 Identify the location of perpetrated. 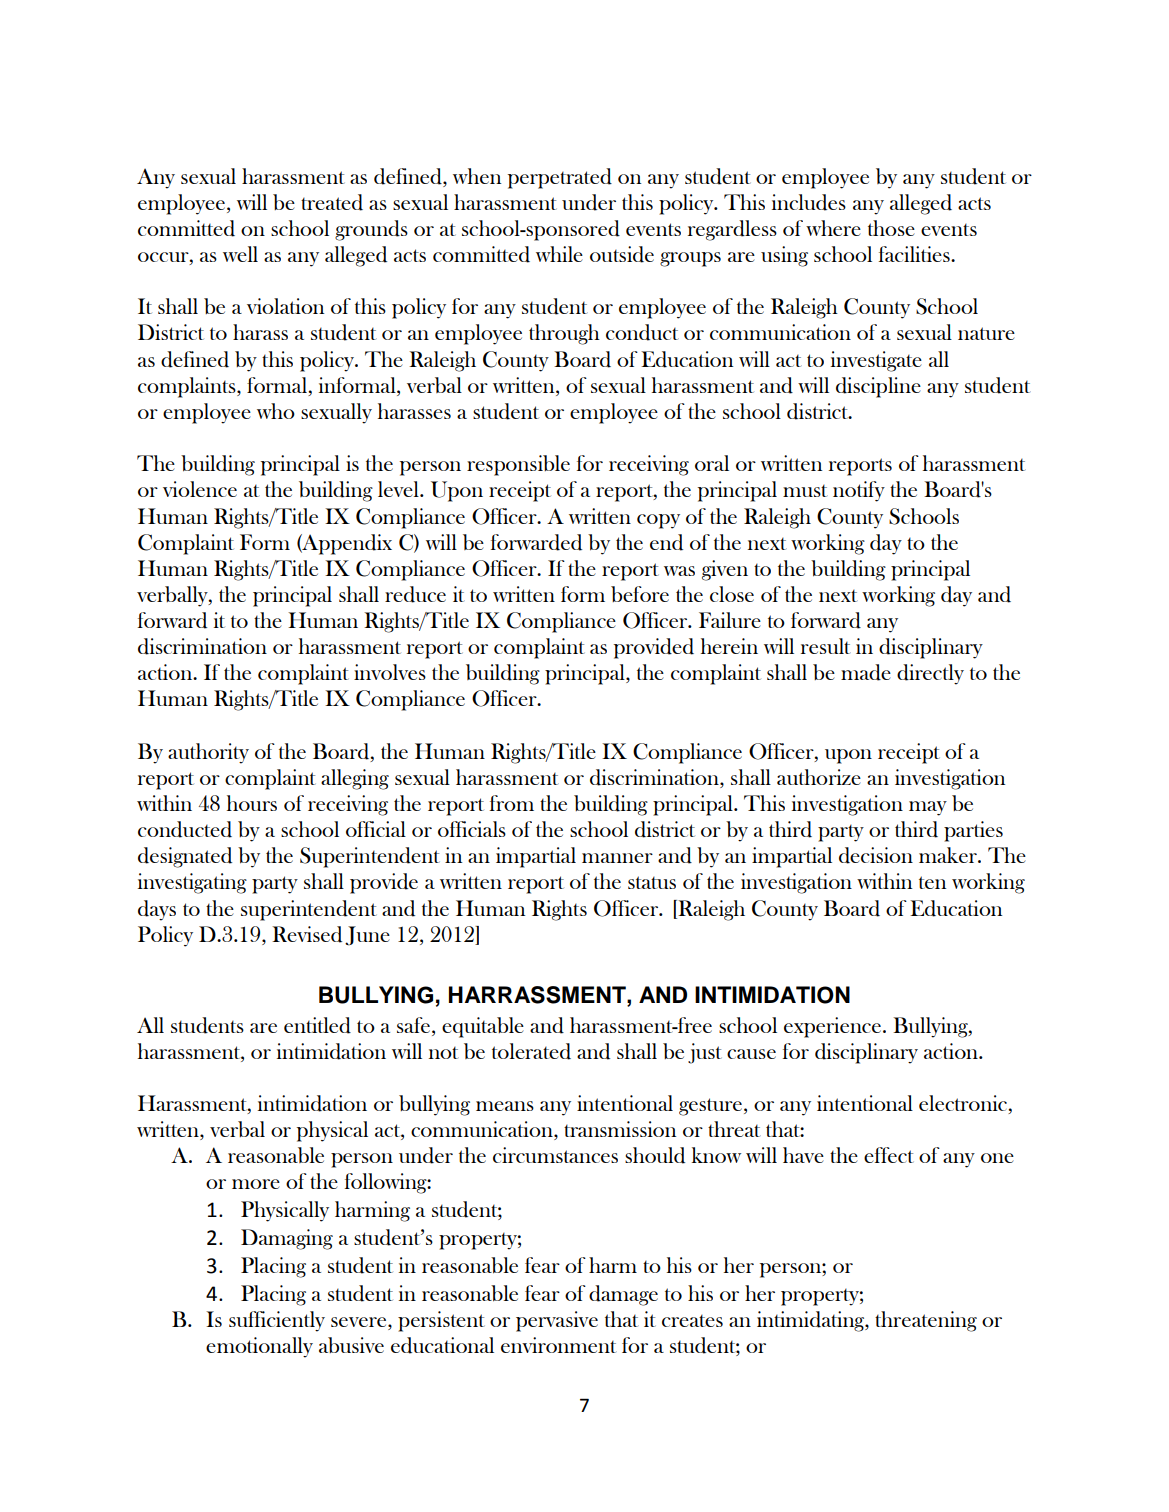
(560, 178).
